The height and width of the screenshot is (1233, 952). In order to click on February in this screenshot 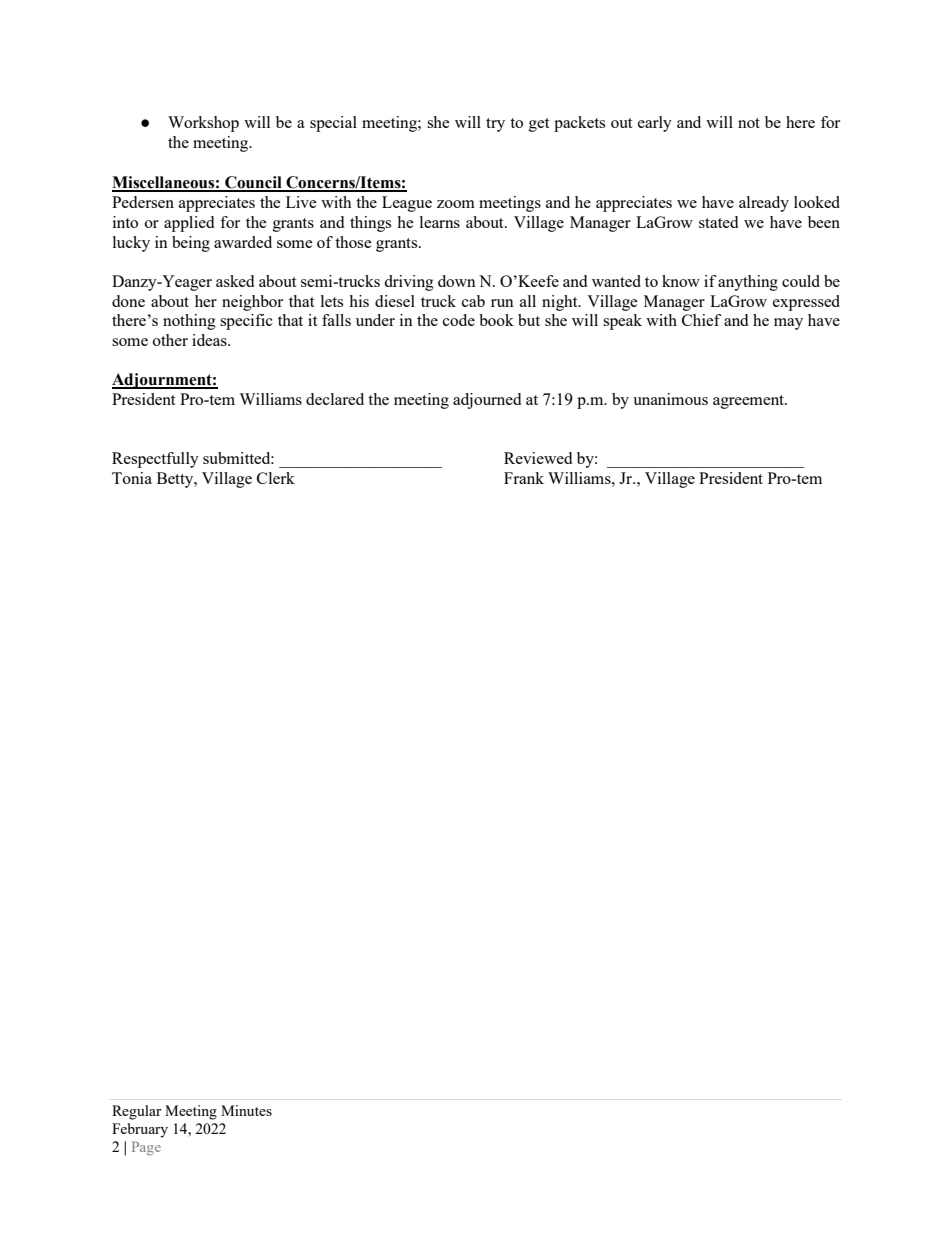, I will do `click(140, 1130)`.
